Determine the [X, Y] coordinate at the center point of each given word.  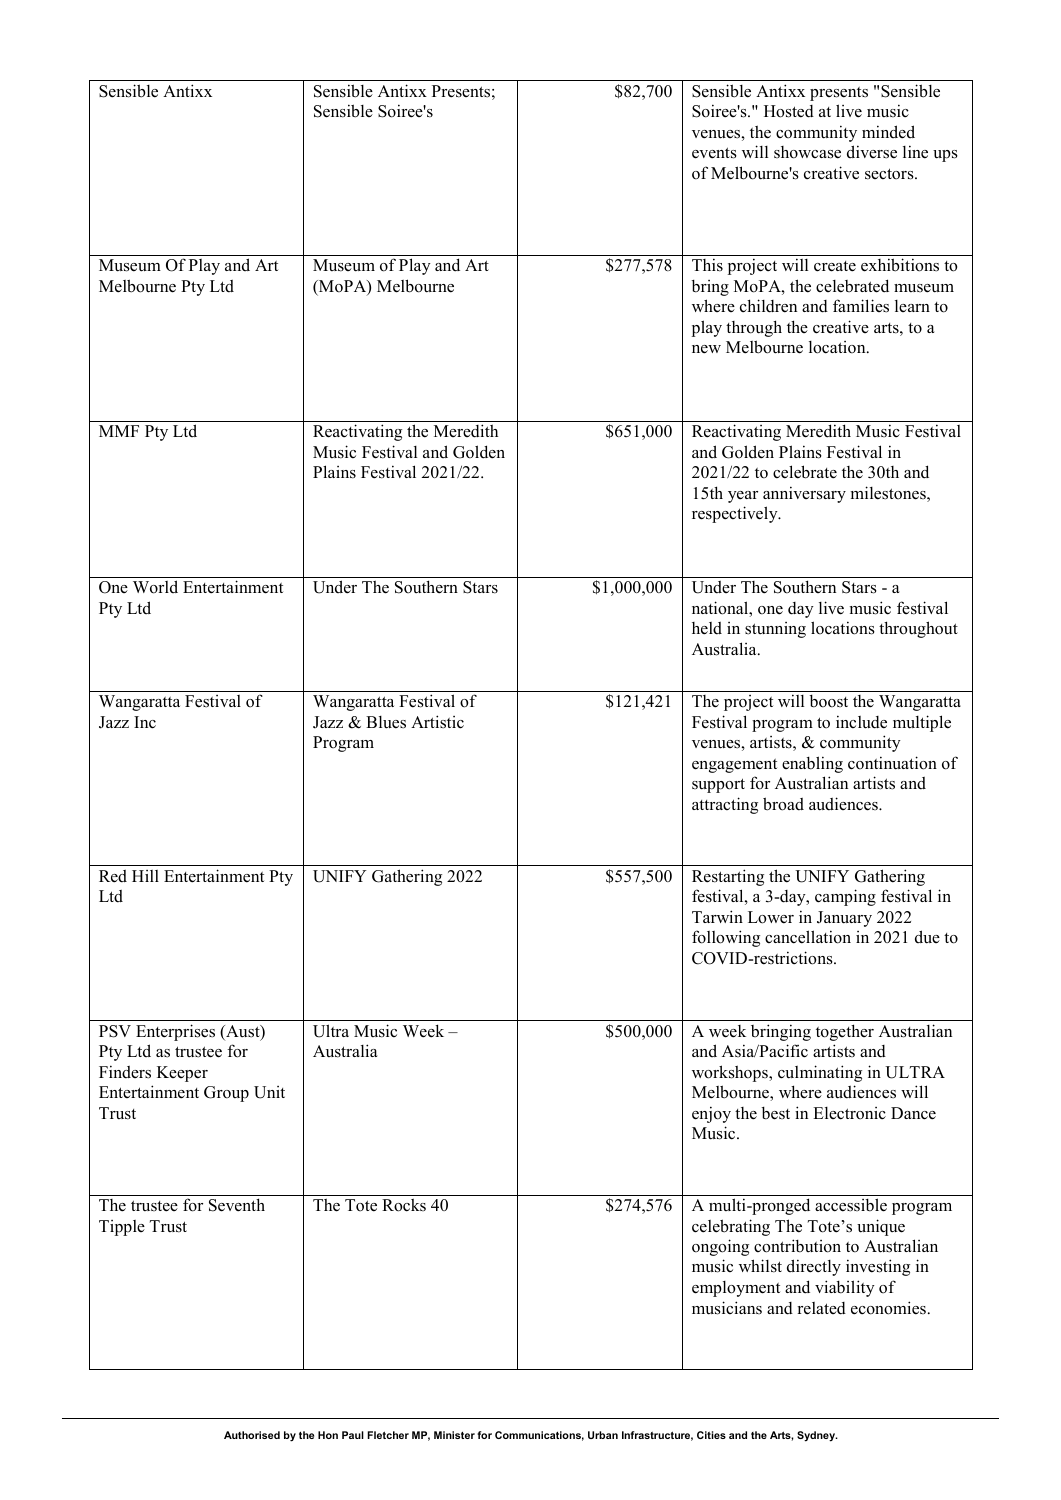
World [155, 587]
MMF [119, 431]
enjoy [711, 1114]
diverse [872, 152]
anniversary [804, 494]
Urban [603, 1435]
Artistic [437, 722]
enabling [812, 764]
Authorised [252, 1435]
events [714, 153]
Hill [145, 876]
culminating [820, 1073]
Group [226, 1094]
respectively [736, 514]
